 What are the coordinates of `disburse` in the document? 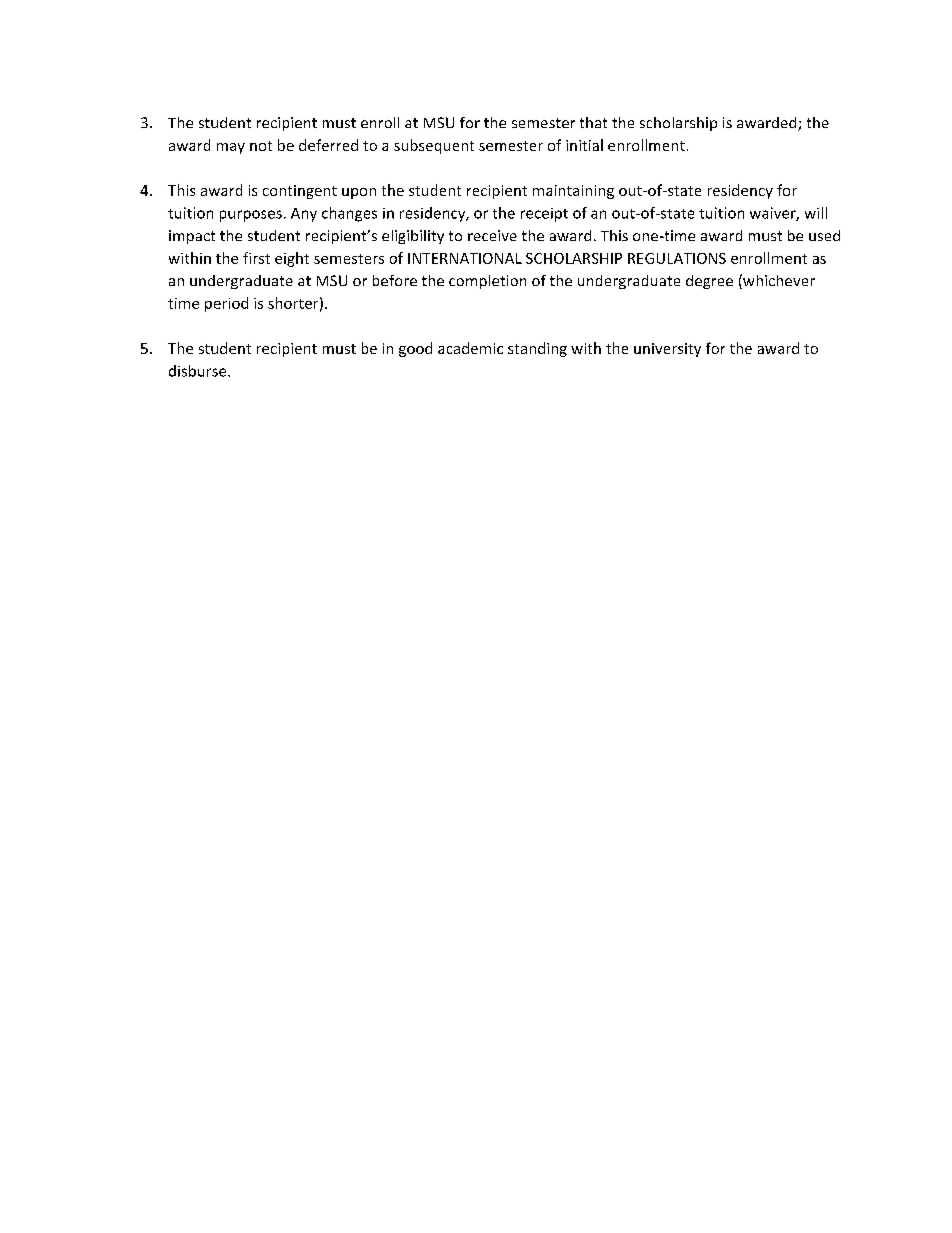 It's located at (199, 371).
